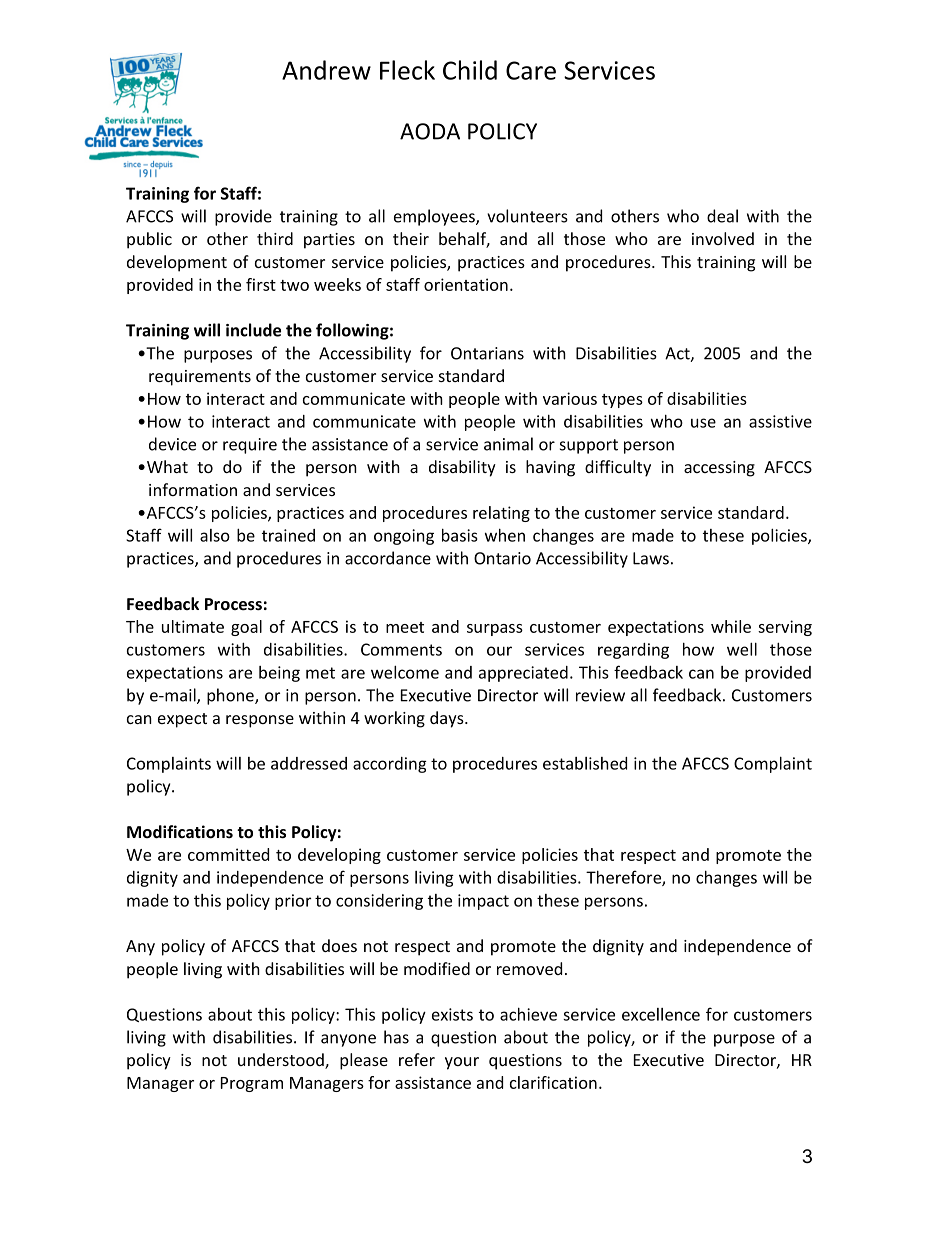 This image has width=952, height=1233. What do you see at coordinates (172, 444) in the image?
I see `device` at bounding box center [172, 444].
